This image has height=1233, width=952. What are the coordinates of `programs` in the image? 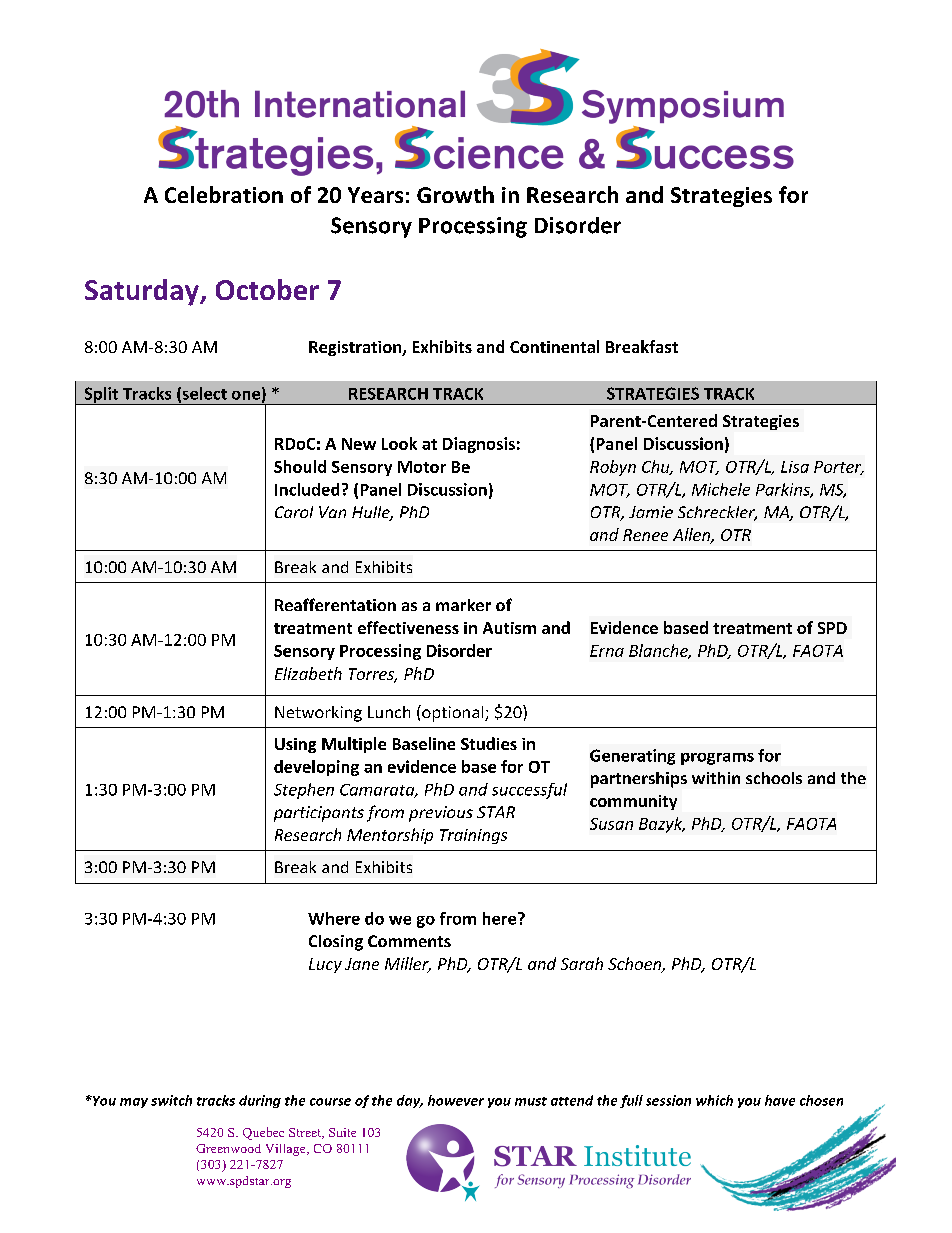 It's located at (717, 759).
